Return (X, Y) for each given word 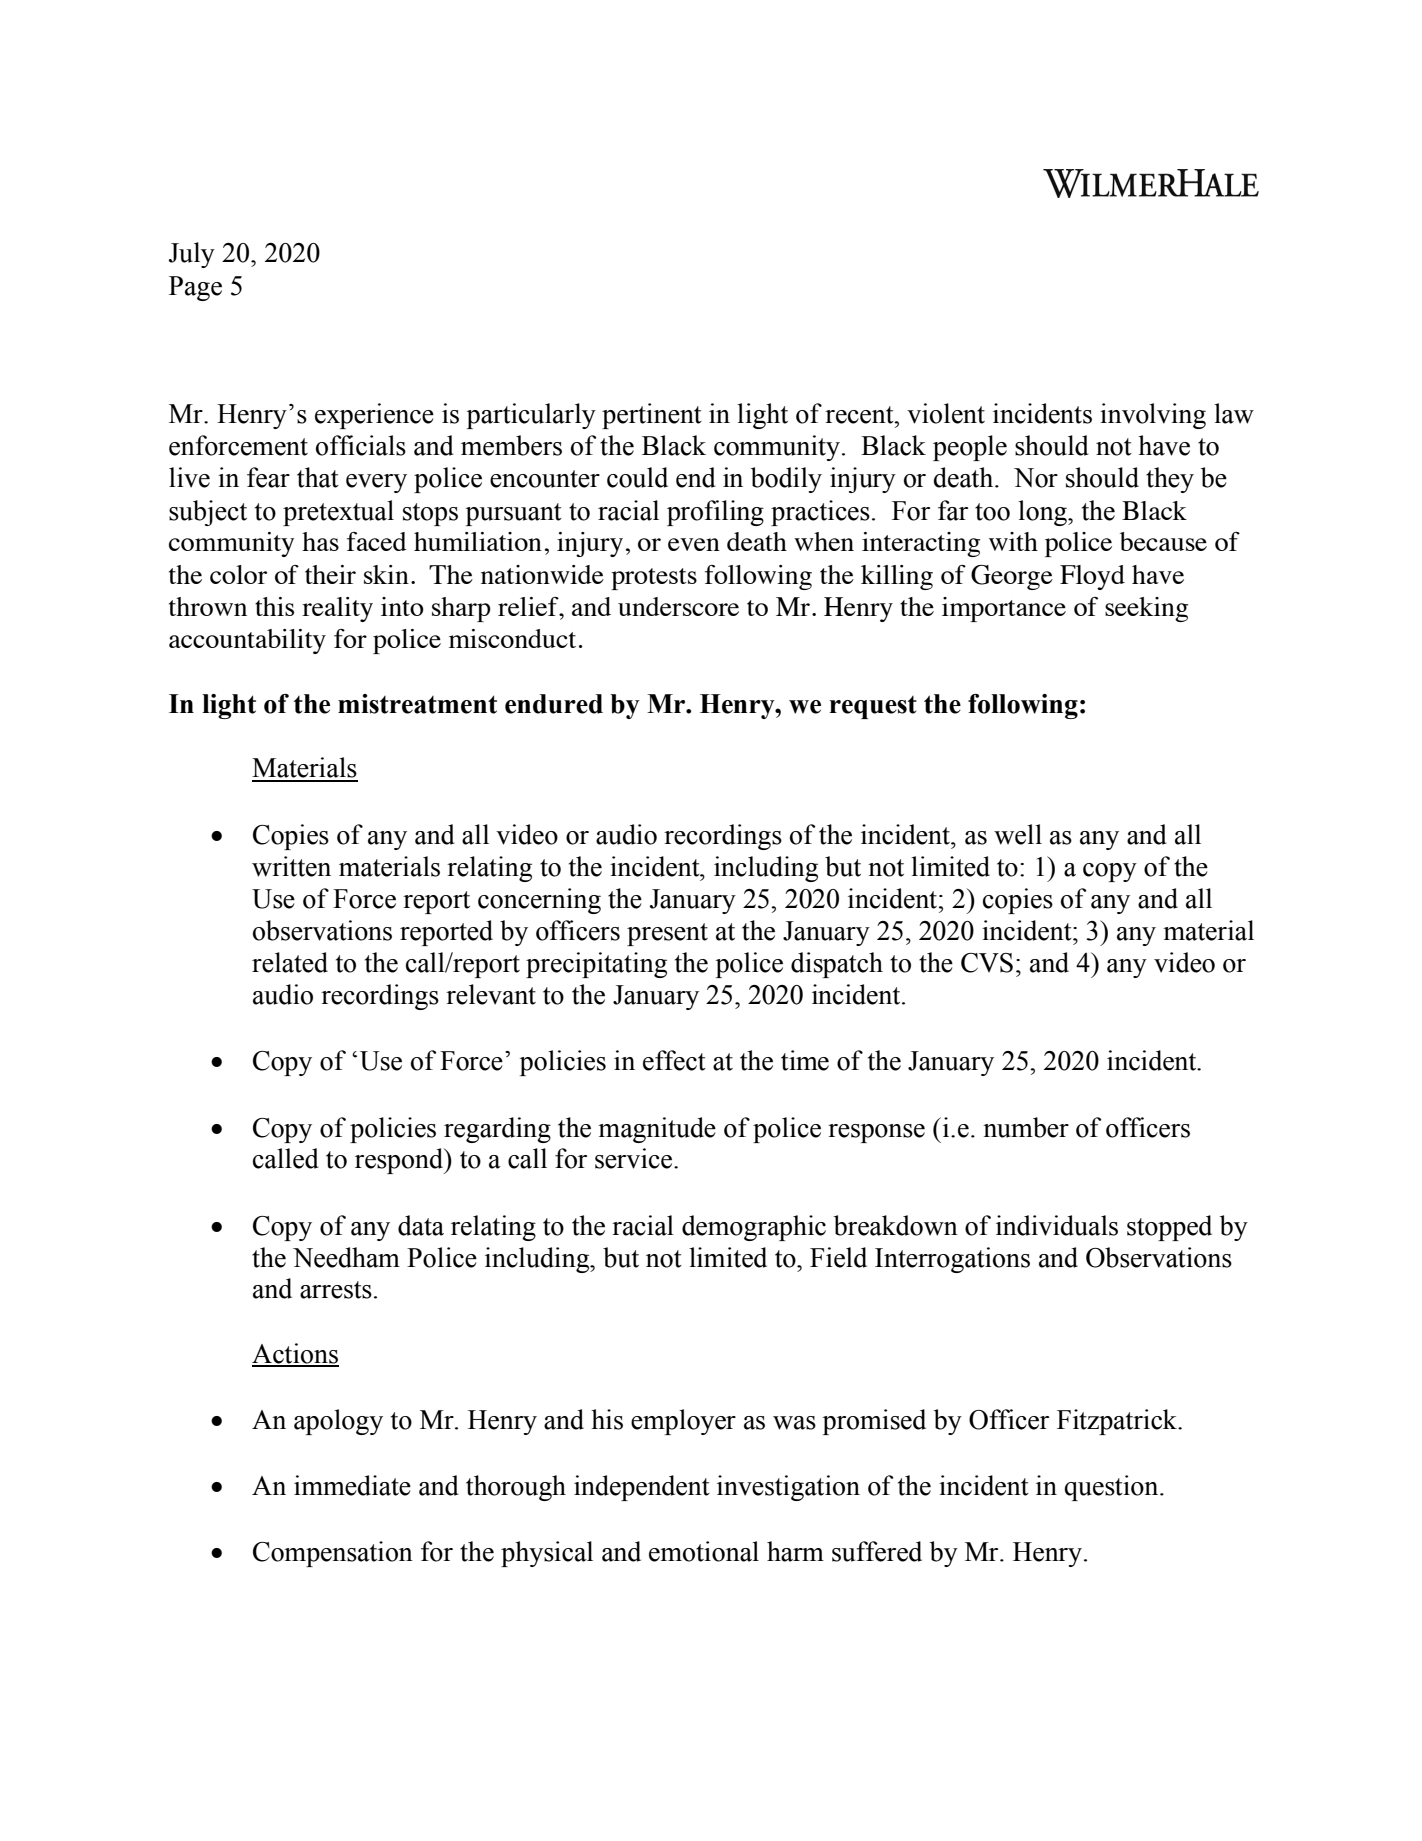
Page (195, 288)
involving (1153, 416)
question (1112, 1488)
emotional (704, 1551)
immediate (352, 1485)
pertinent (652, 416)
